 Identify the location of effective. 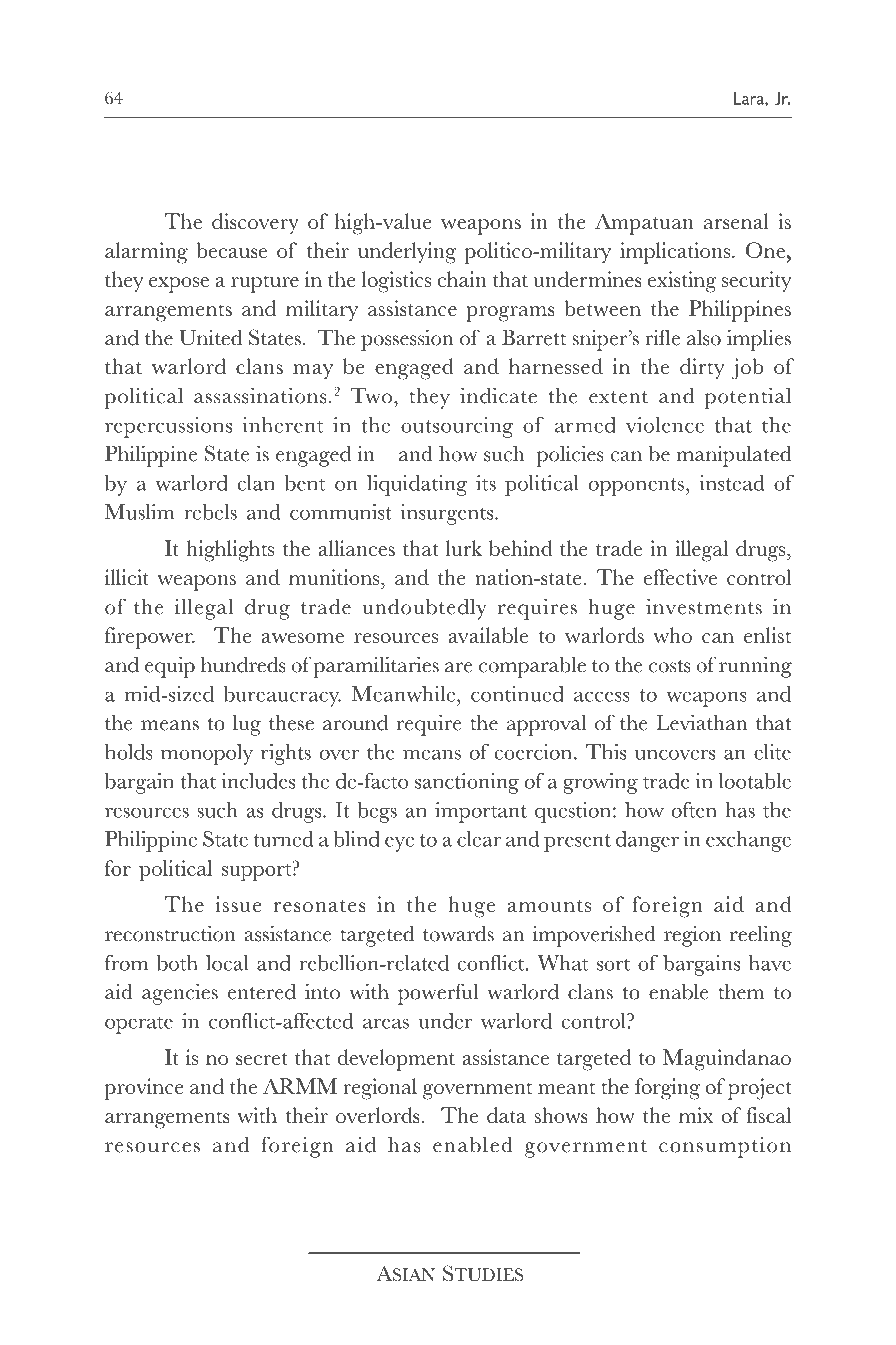
(680, 577).
